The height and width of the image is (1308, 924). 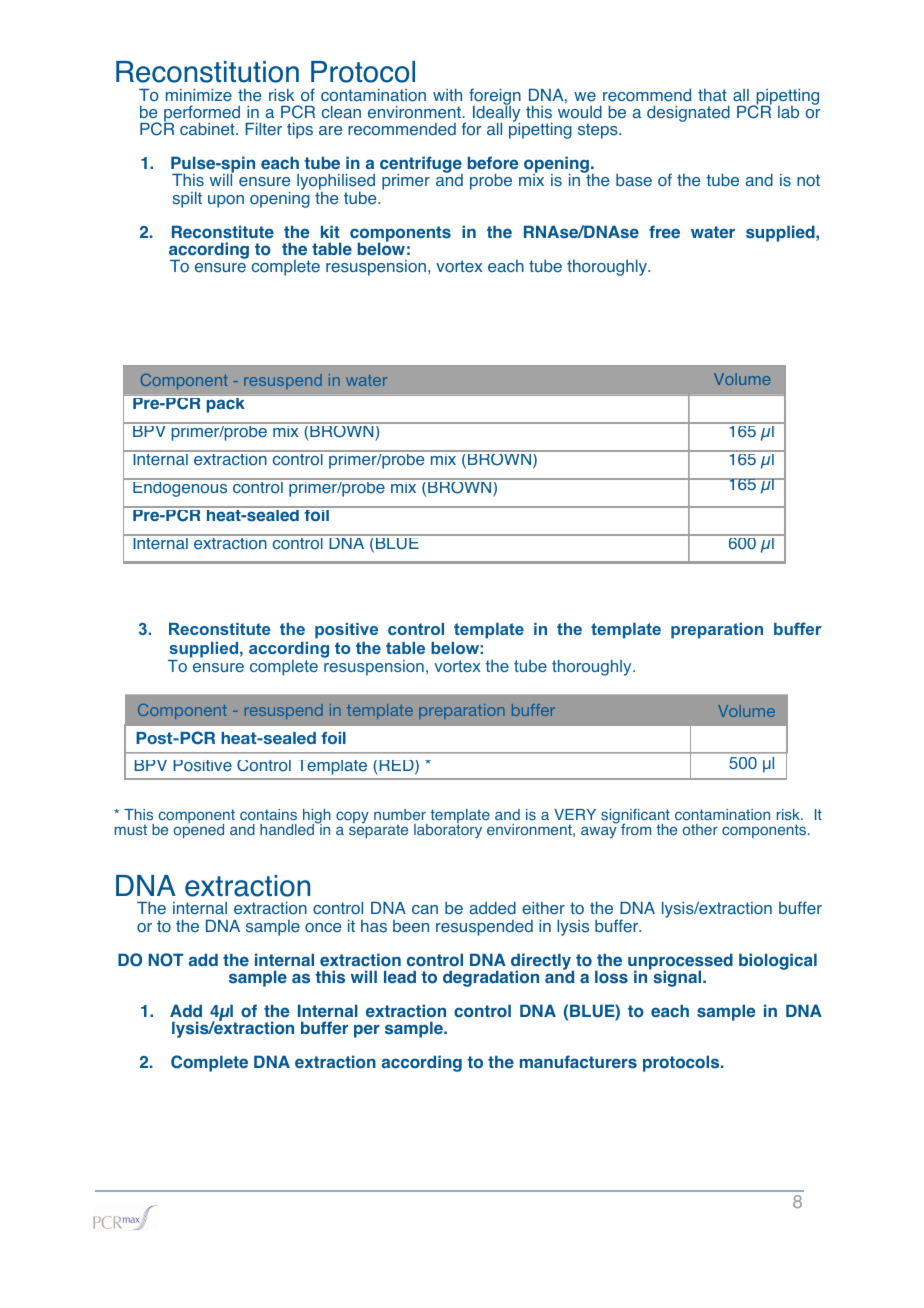 What do you see at coordinates (330, 231) in the image?
I see `kit` at bounding box center [330, 231].
